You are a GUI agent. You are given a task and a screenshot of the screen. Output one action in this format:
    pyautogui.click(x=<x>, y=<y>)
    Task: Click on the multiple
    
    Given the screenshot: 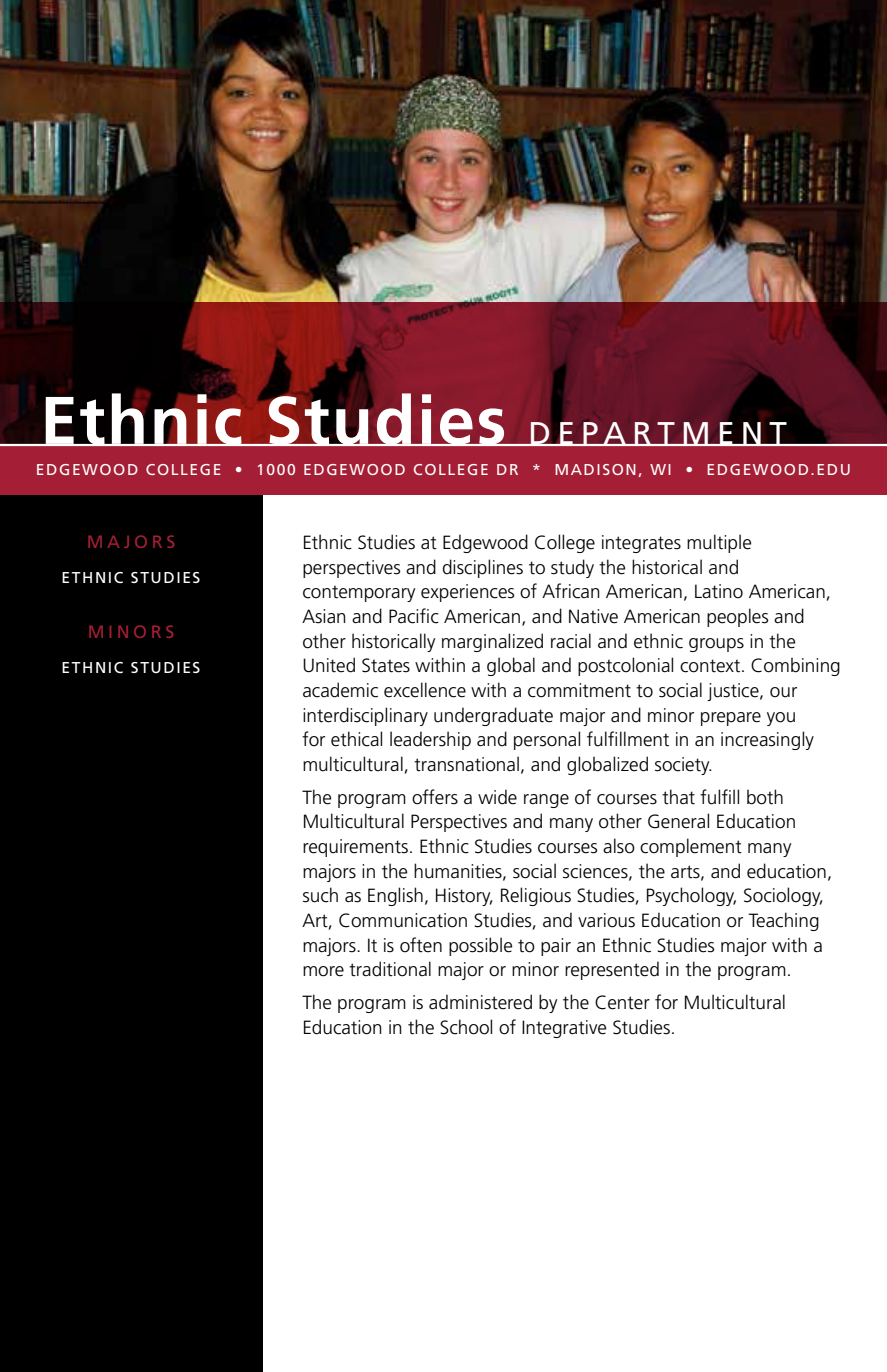 What is the action you would take?
    pyautogui.click(x=719, y=543)
